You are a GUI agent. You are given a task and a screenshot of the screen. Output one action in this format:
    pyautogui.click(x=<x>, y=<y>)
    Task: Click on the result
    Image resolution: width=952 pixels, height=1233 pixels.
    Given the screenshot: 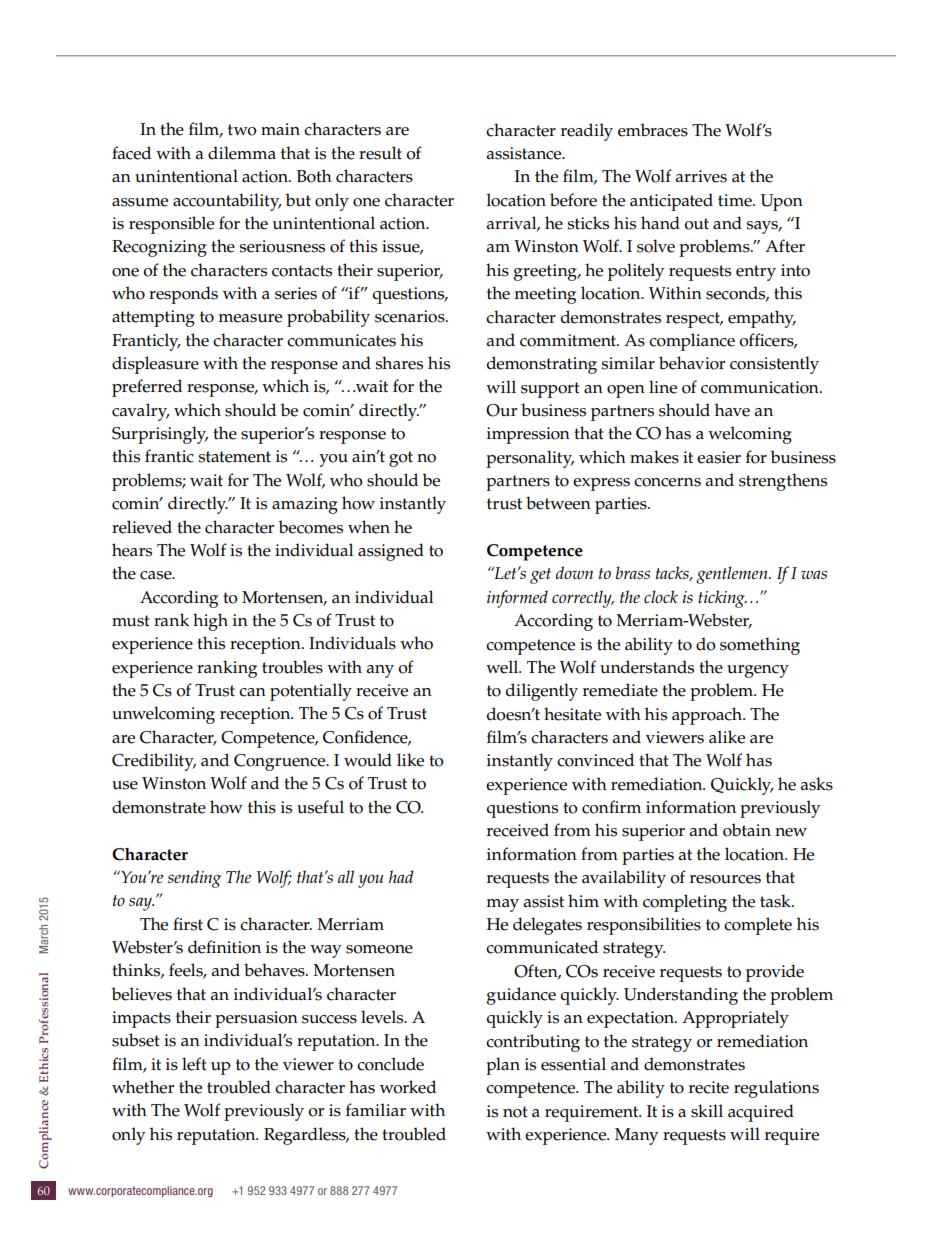 What is the action you would take?
    pyautogui.click(x=380, y=153)
